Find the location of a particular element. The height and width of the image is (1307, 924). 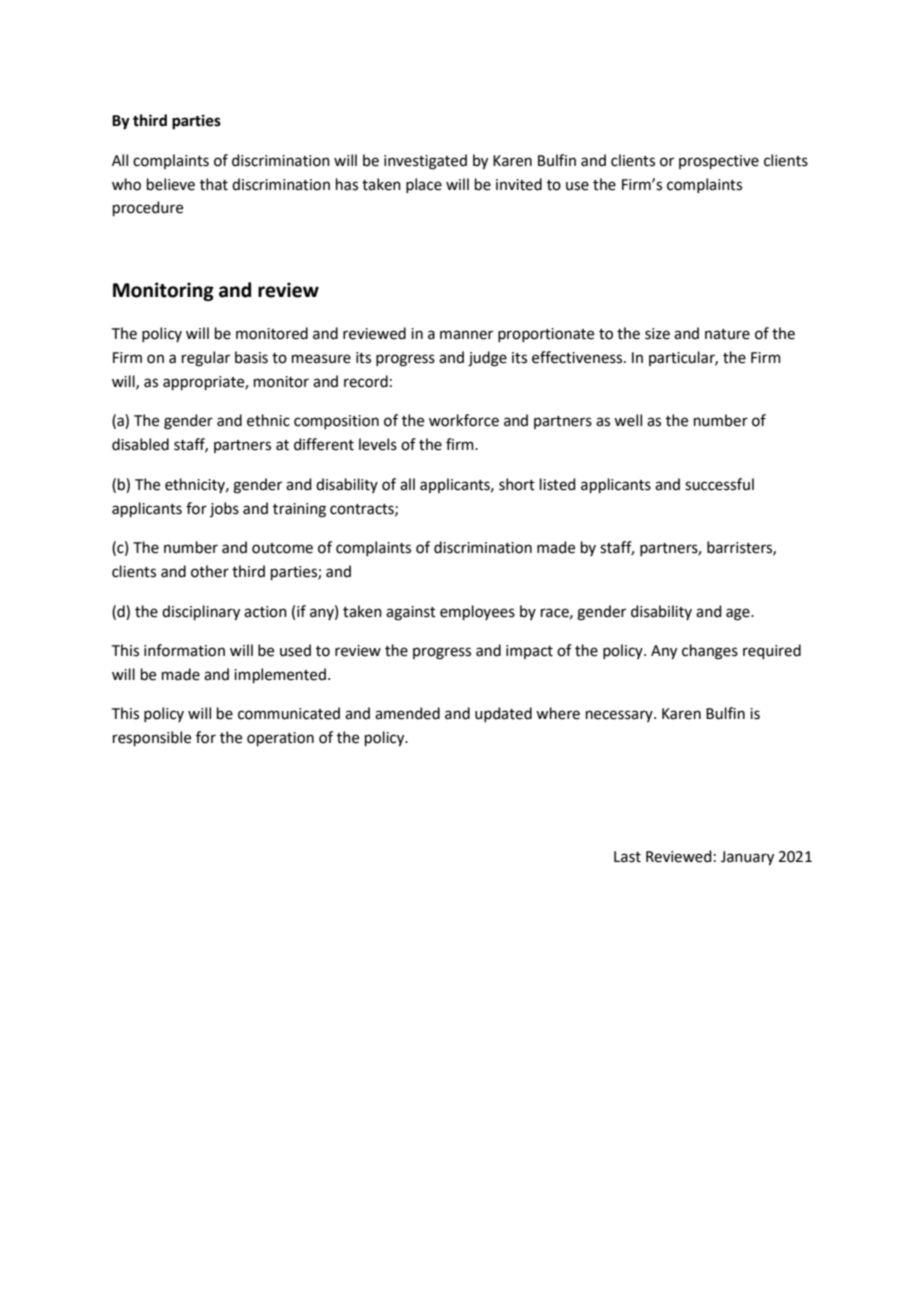

employees is located at coordinates (477, 612).
